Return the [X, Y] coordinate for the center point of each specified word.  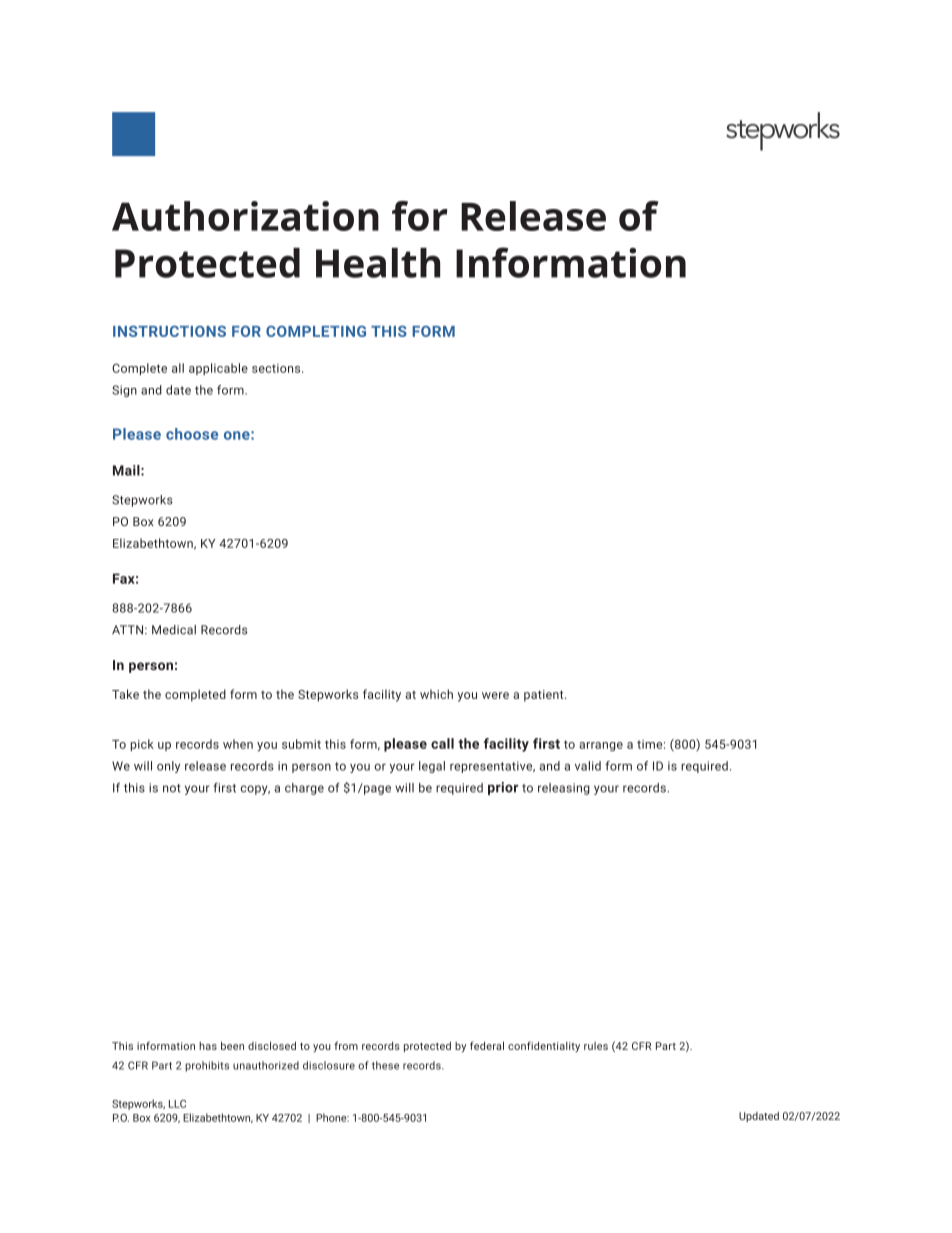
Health [378, 263]
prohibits [207, 1066]
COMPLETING [316, 331]
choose [192, 434]
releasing [564, 789]
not [172, 788]
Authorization [245, 216]
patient [545, 696]
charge [304, 789]
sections [277, 368]
